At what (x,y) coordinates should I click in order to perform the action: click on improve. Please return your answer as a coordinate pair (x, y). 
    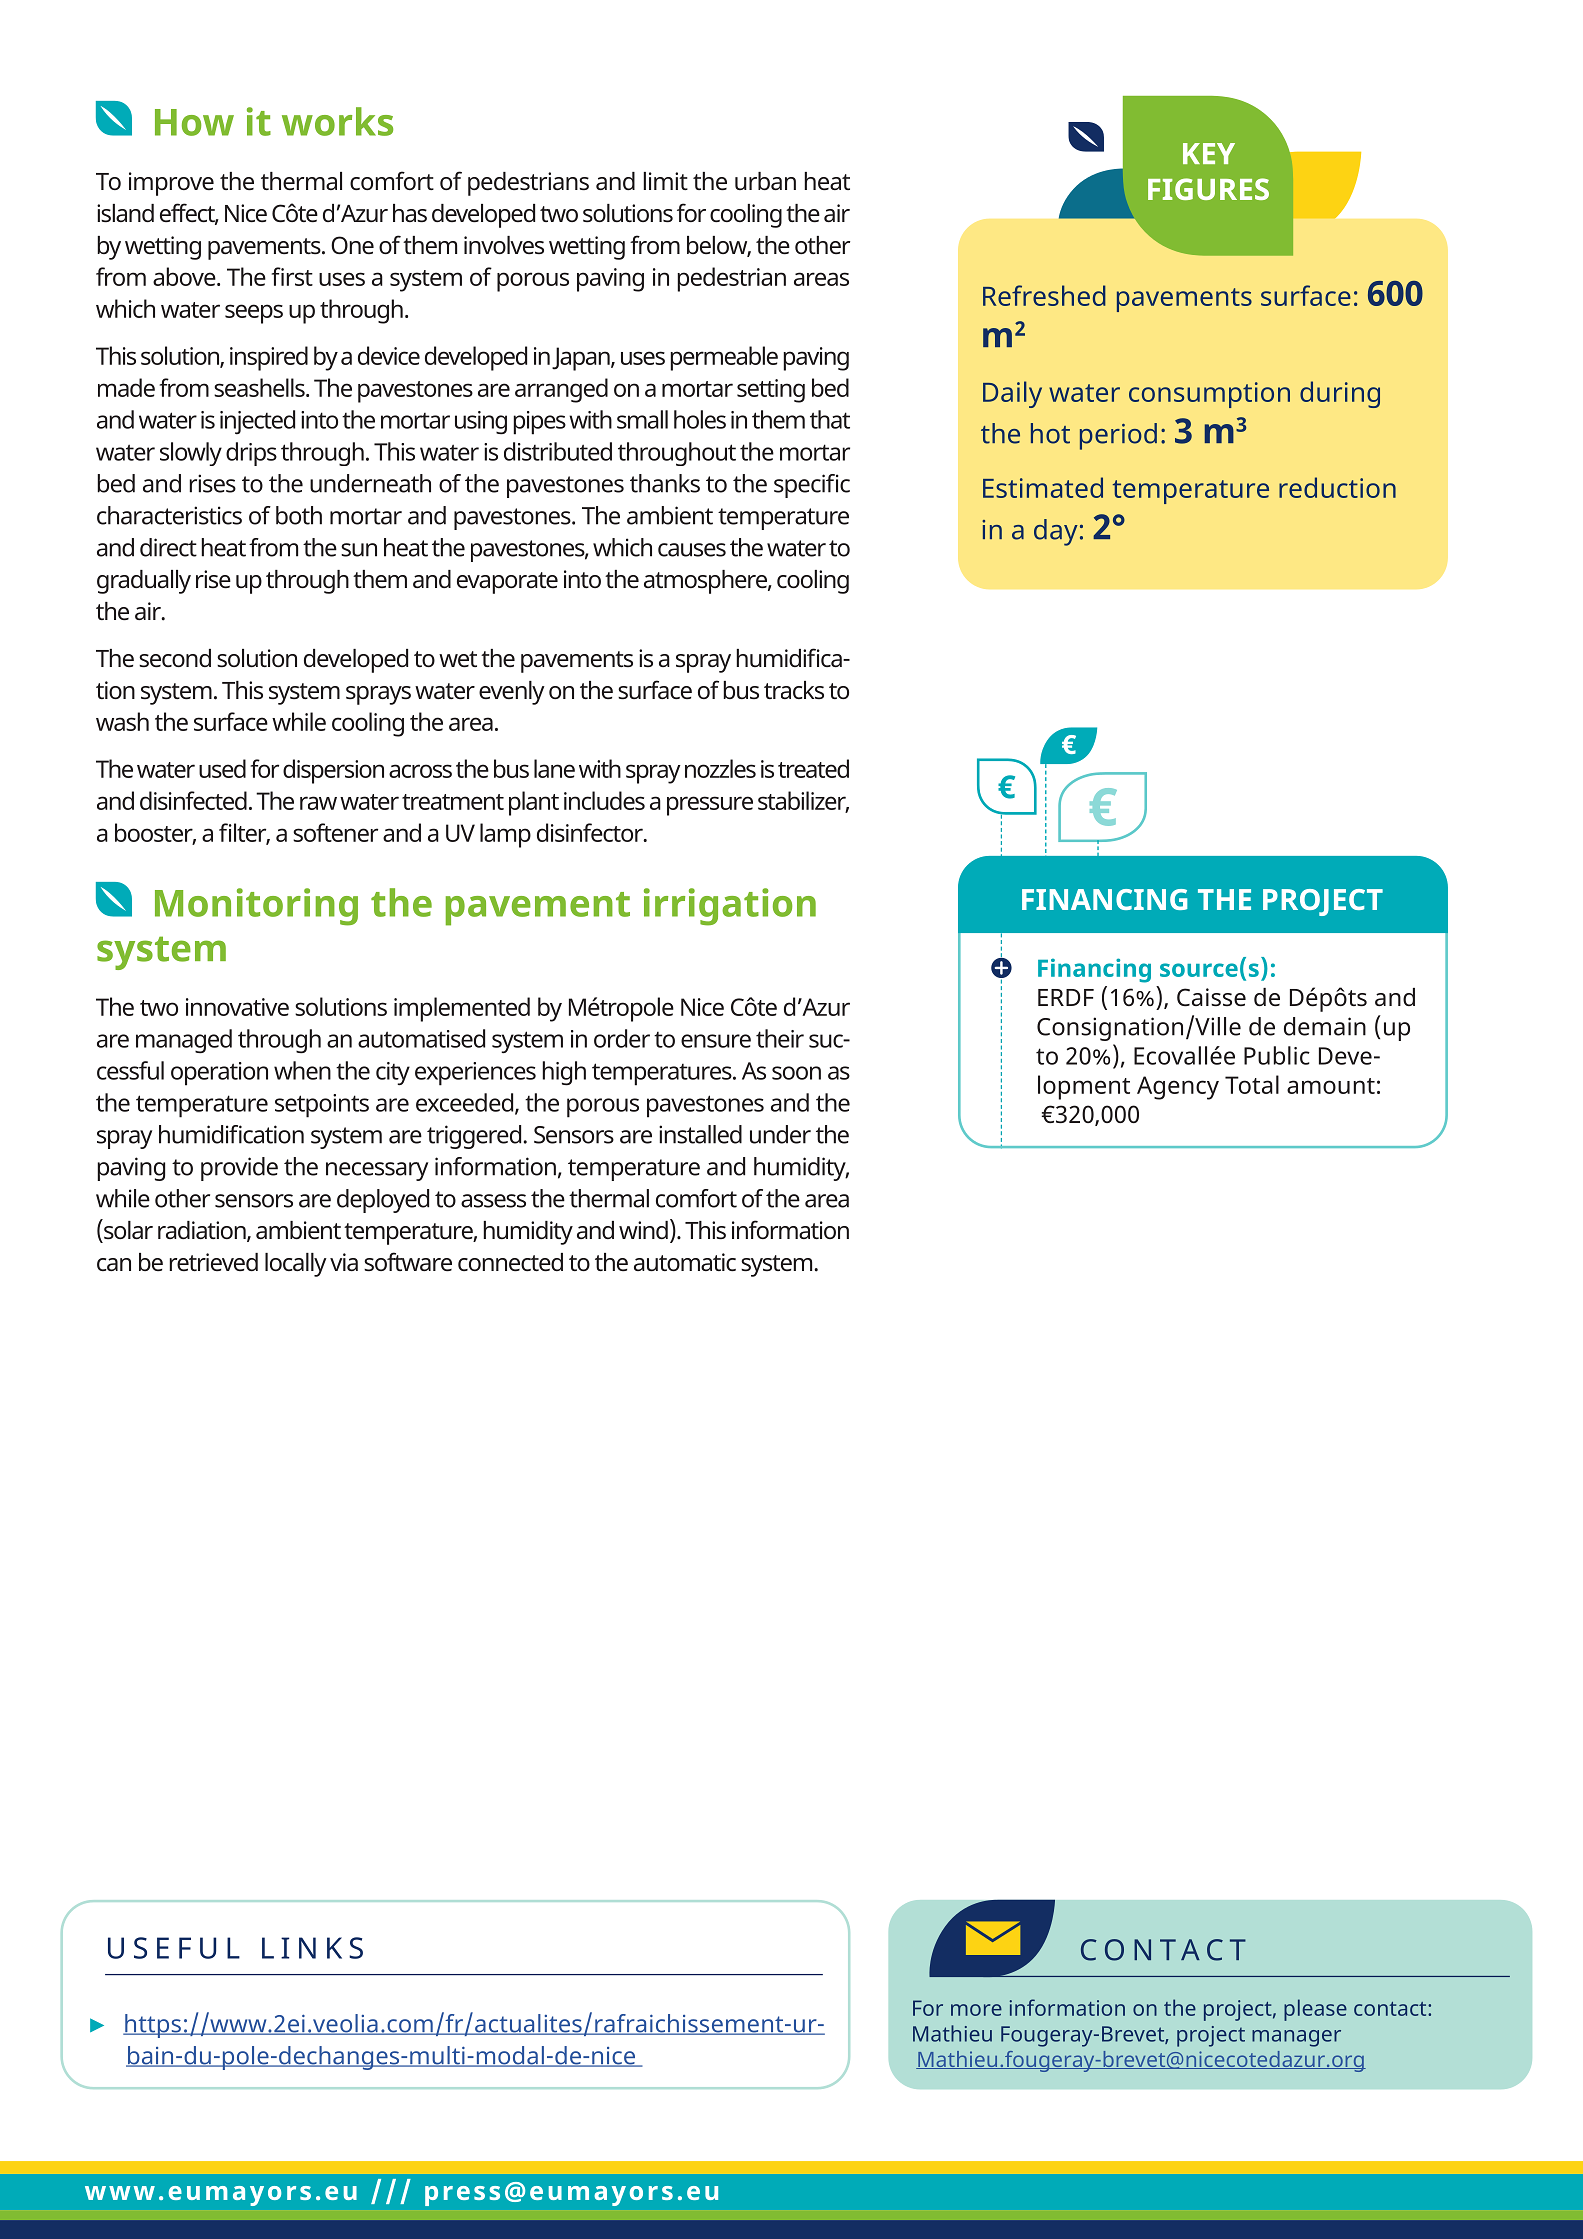
    Looking at the image, I should click on (171, 184).
